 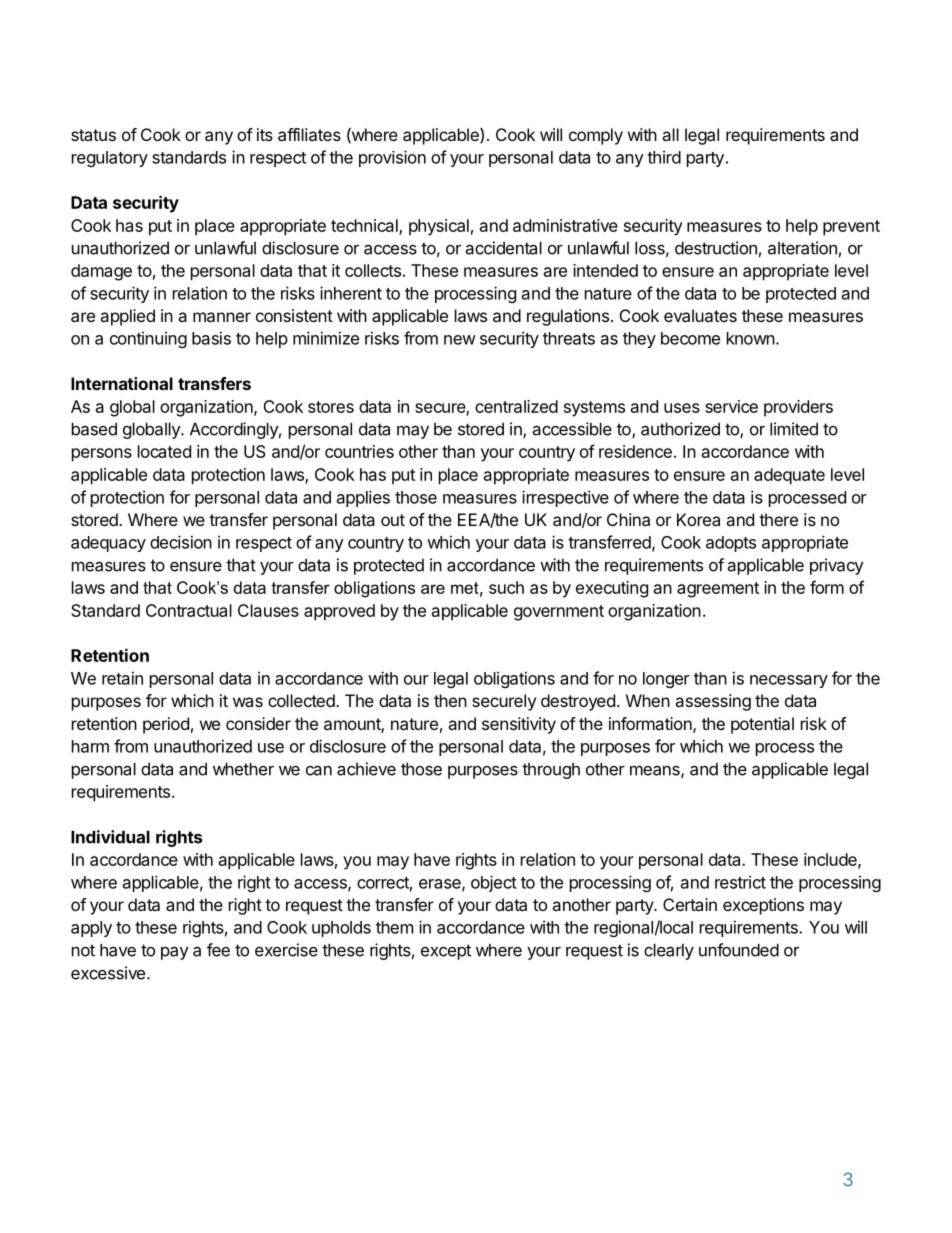 I want to click on provision, so click(x=392, y=158).
